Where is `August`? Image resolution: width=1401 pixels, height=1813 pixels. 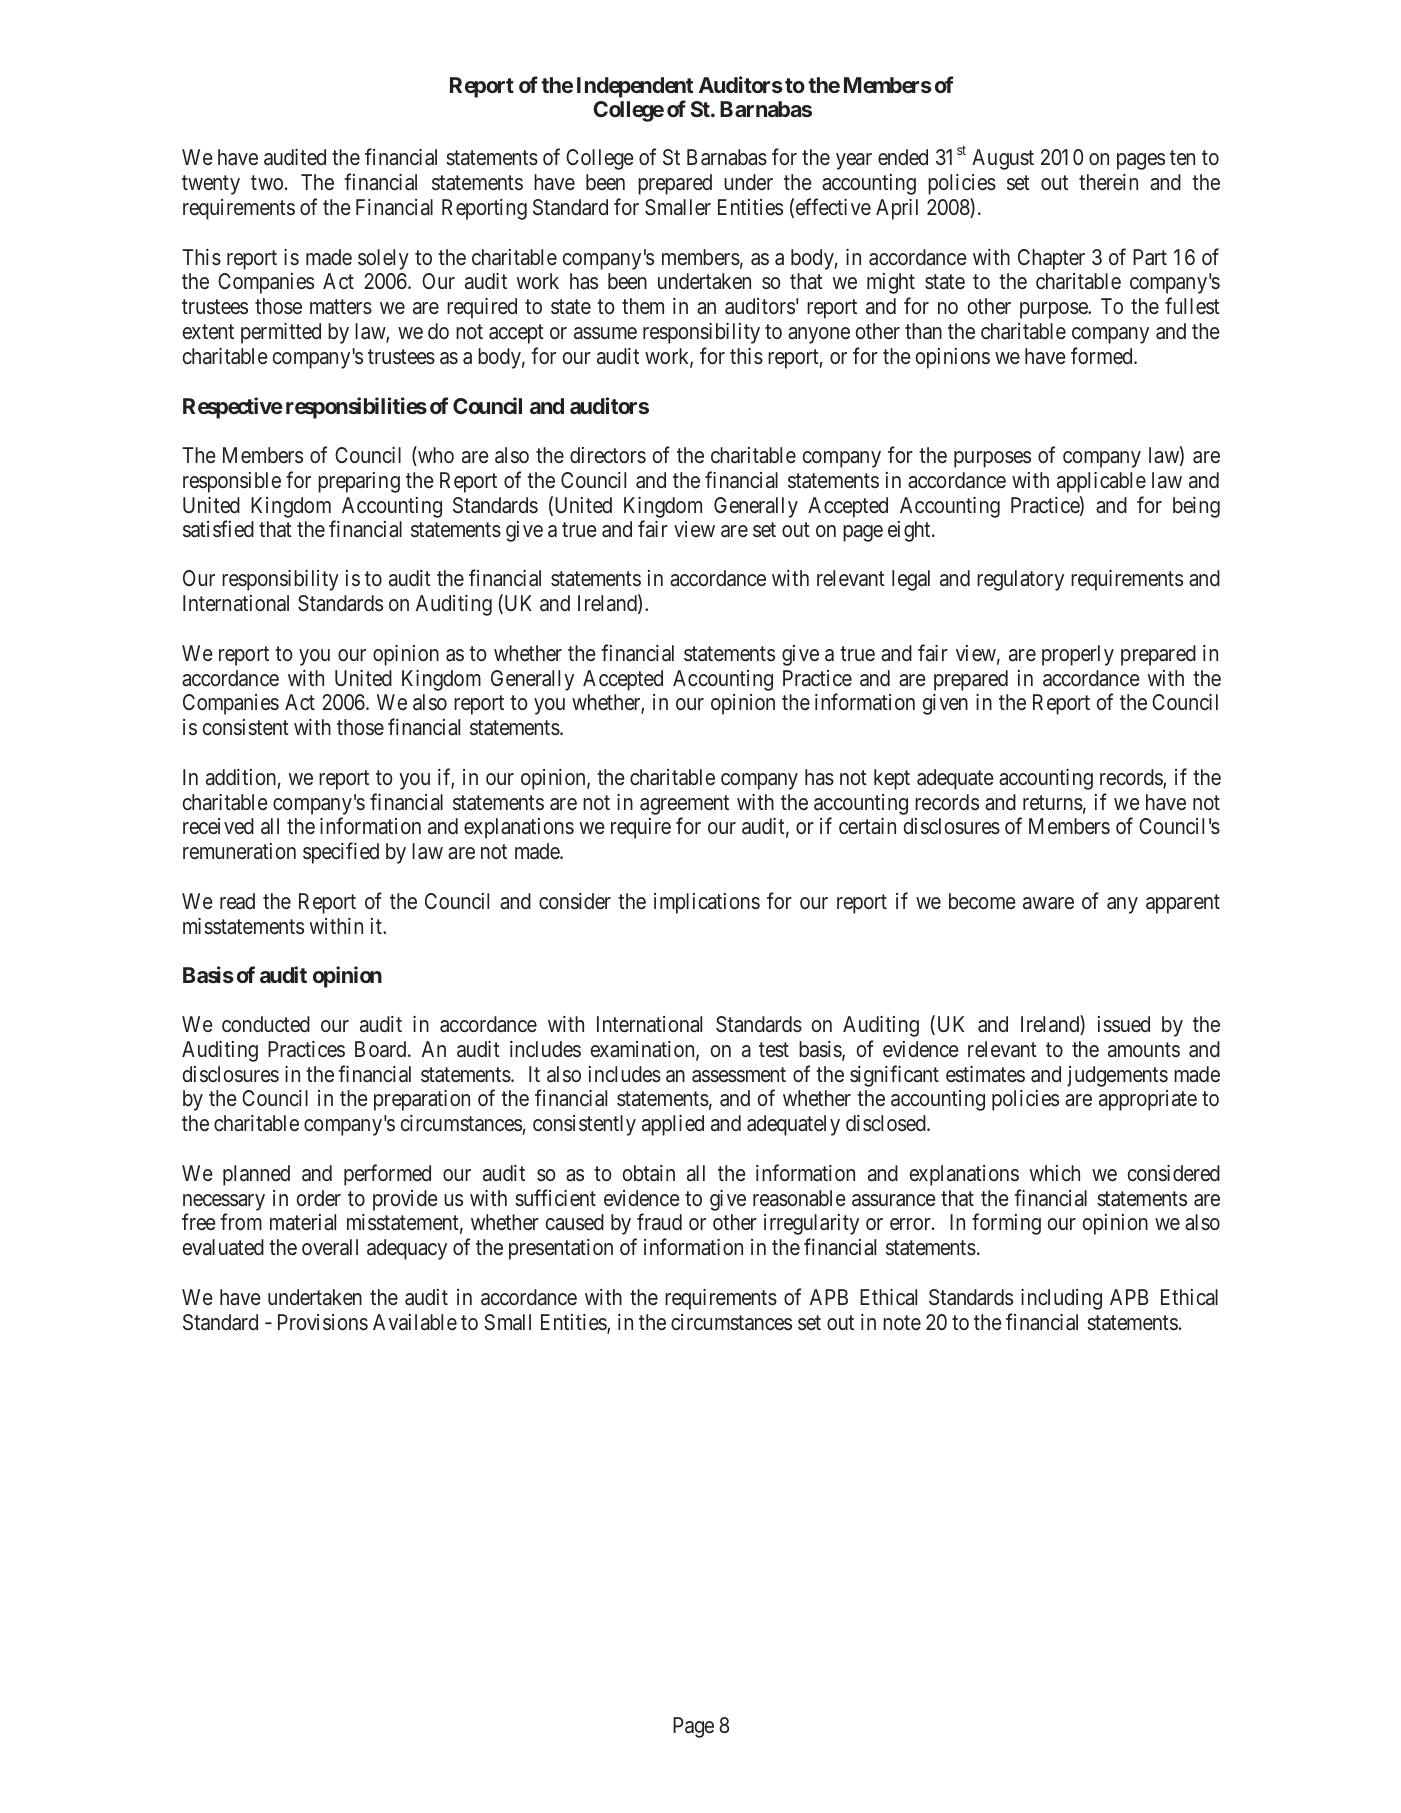
August is located at coordinates (1003, 159).
